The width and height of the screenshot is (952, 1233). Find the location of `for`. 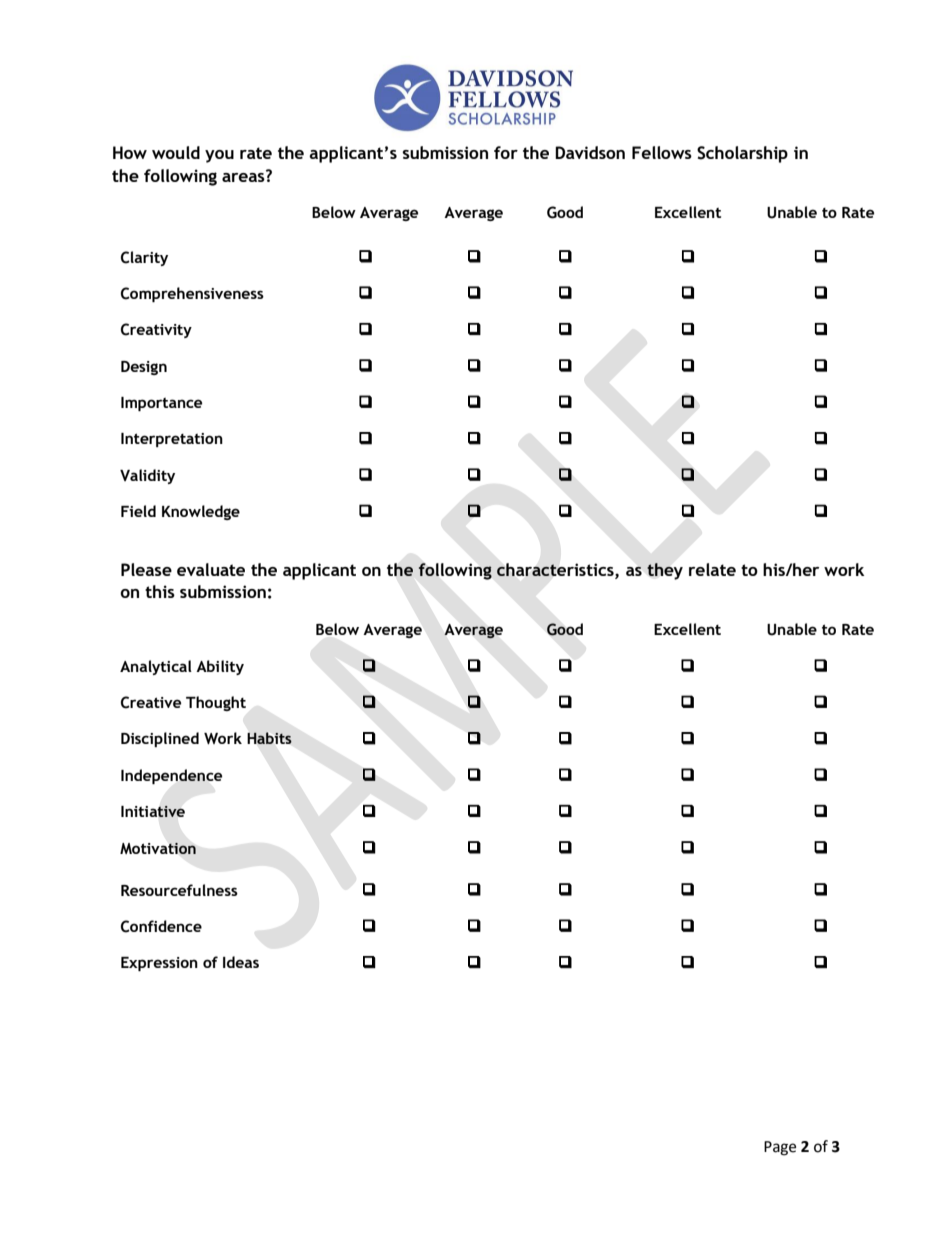

for is located at coordinates (506, 152).
